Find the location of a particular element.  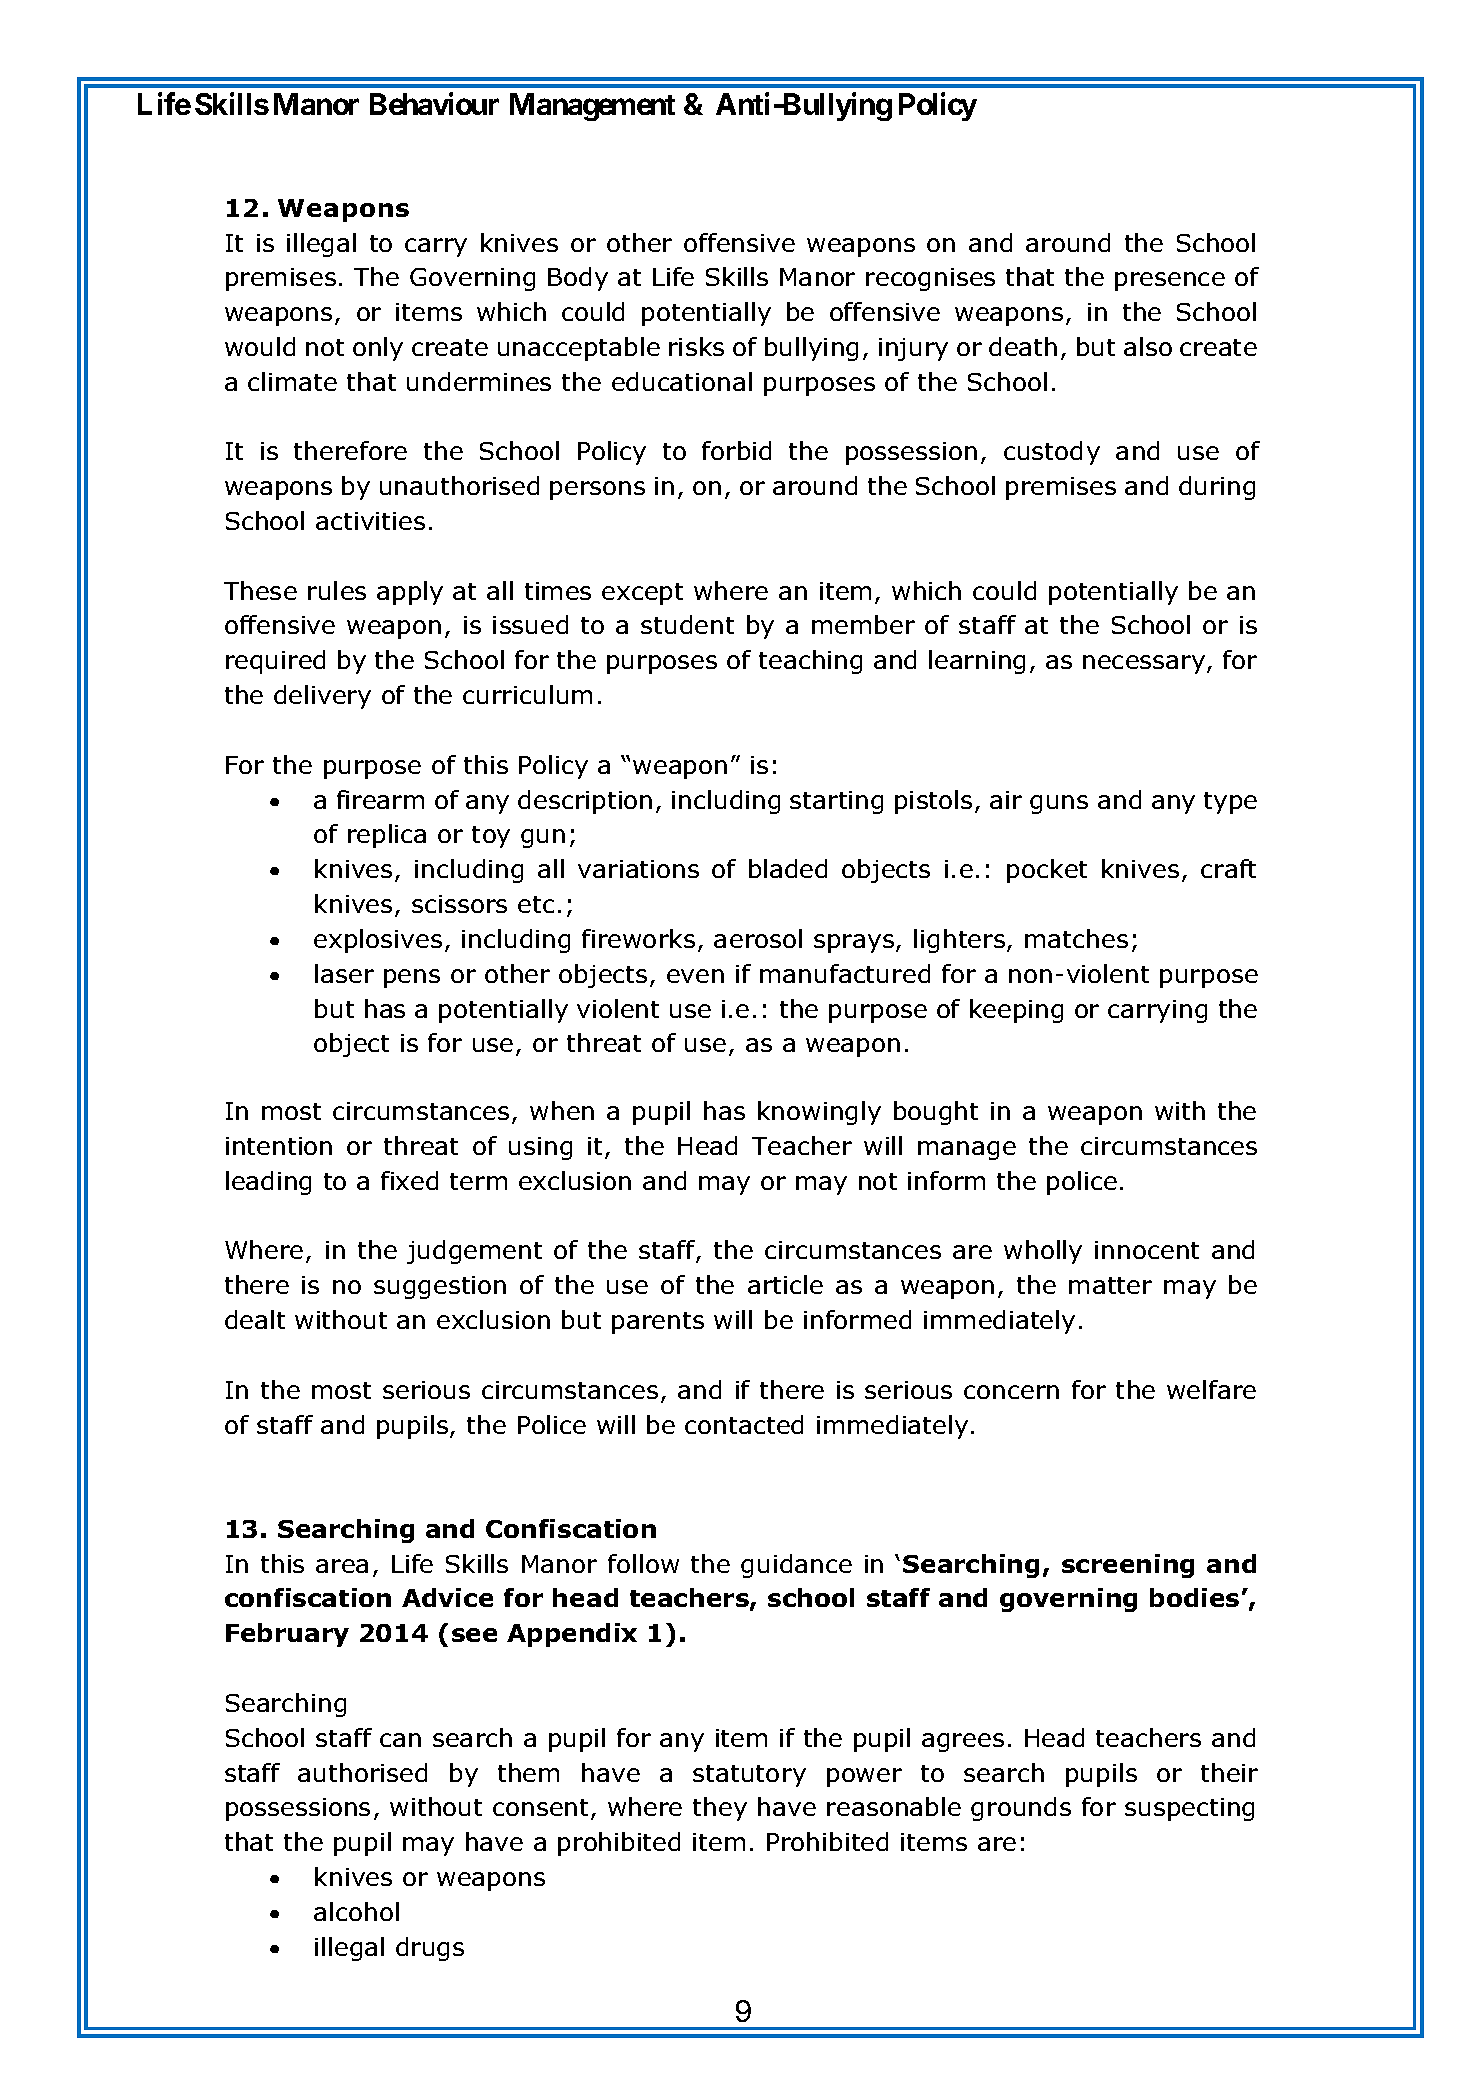

alcohol is located at coordinates (356, 1911).
